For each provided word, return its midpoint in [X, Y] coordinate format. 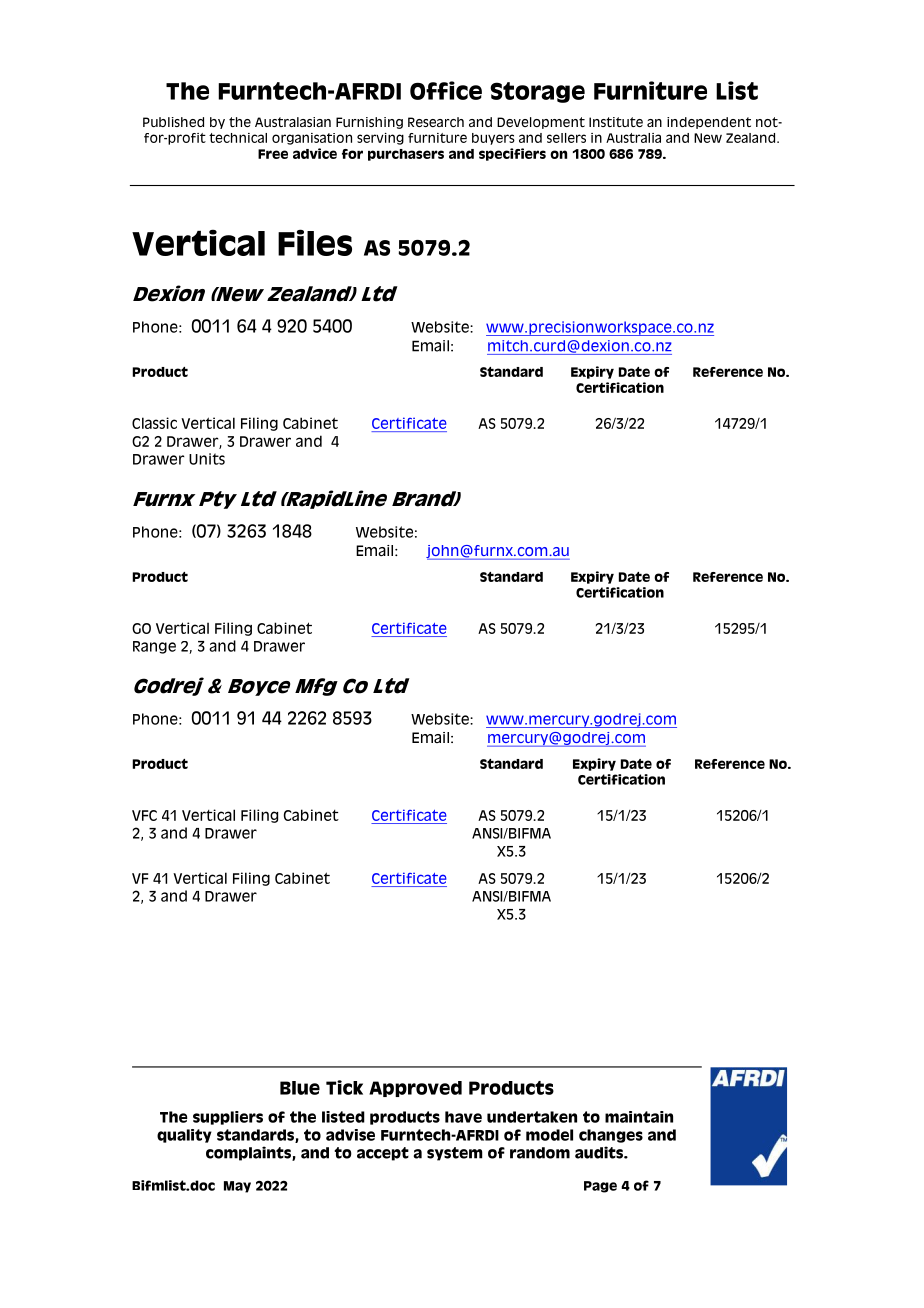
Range [154, 647]
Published [173, 122]
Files [315, 242]
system [455, 1154]
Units [207, 459]
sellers [566, 138]
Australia [633, 138]
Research [436, 122]
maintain [639, 1117]
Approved [415, 1089]
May [237, 1187]
